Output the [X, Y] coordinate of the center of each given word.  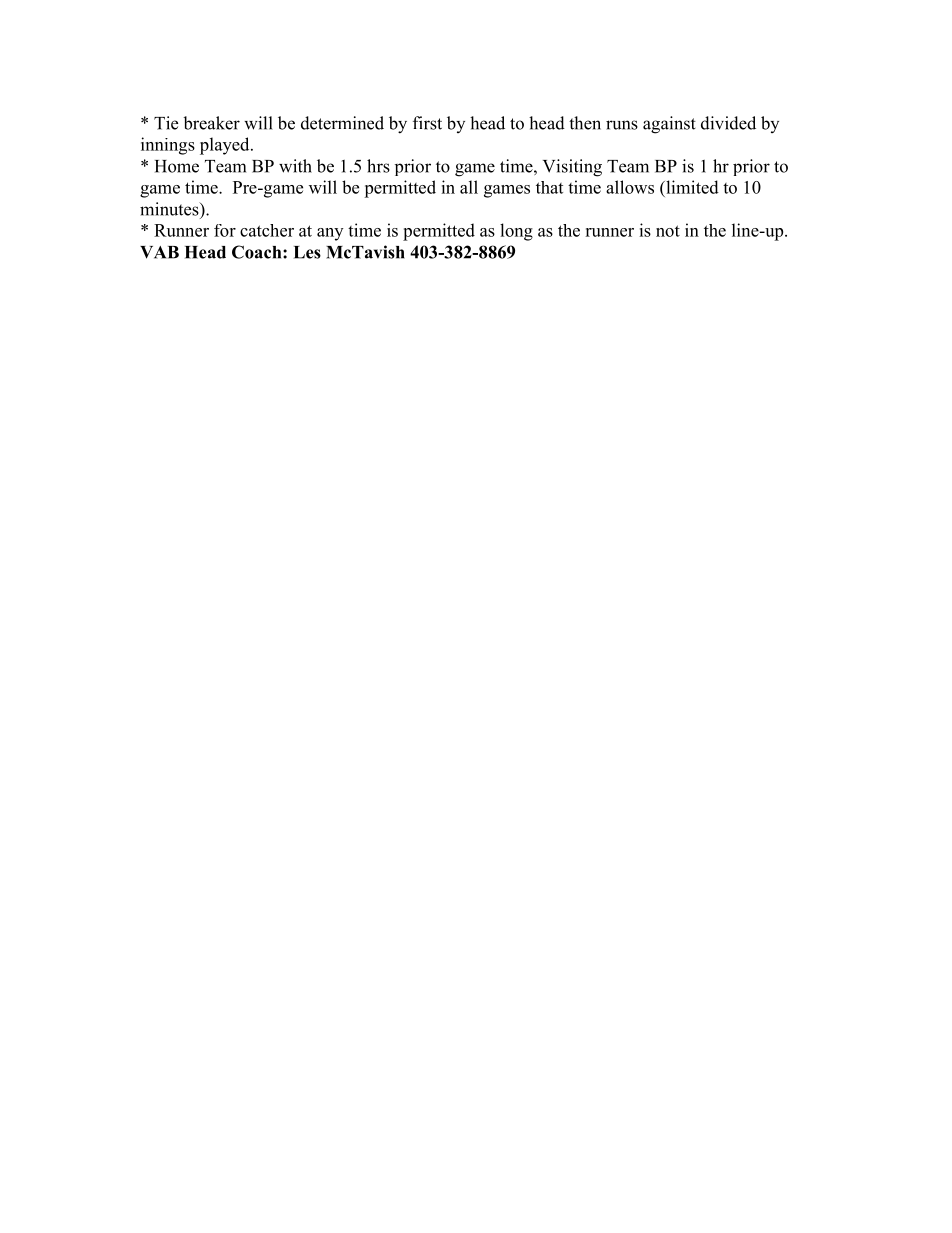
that [549, 187]
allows [630, 187]
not [668, 231]
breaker [211, 123]
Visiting [572, 168]
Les [307, 252]
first [427, 123]
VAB [159, 252]
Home [177, 166]
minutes [170, 209]
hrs [378, 166]
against [669, 125]
